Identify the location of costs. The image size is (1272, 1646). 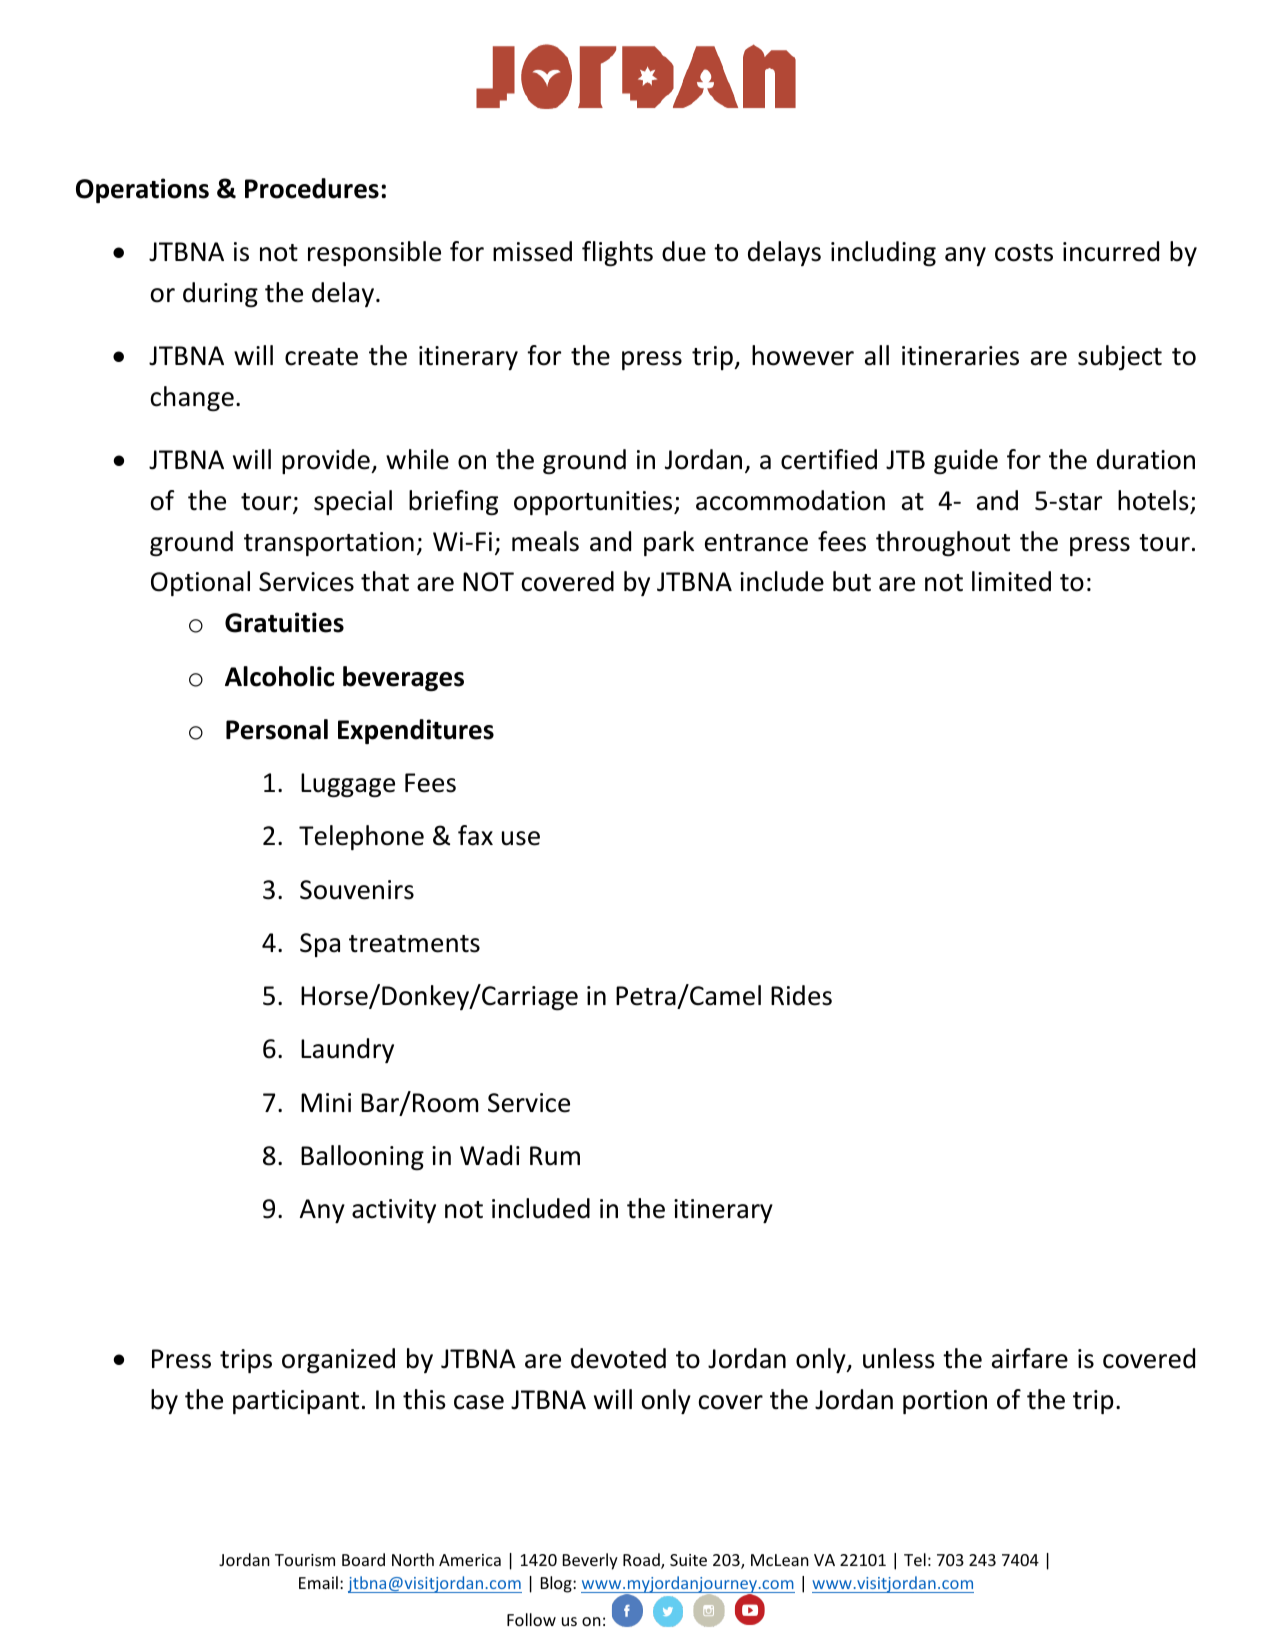
(1024, 253).
